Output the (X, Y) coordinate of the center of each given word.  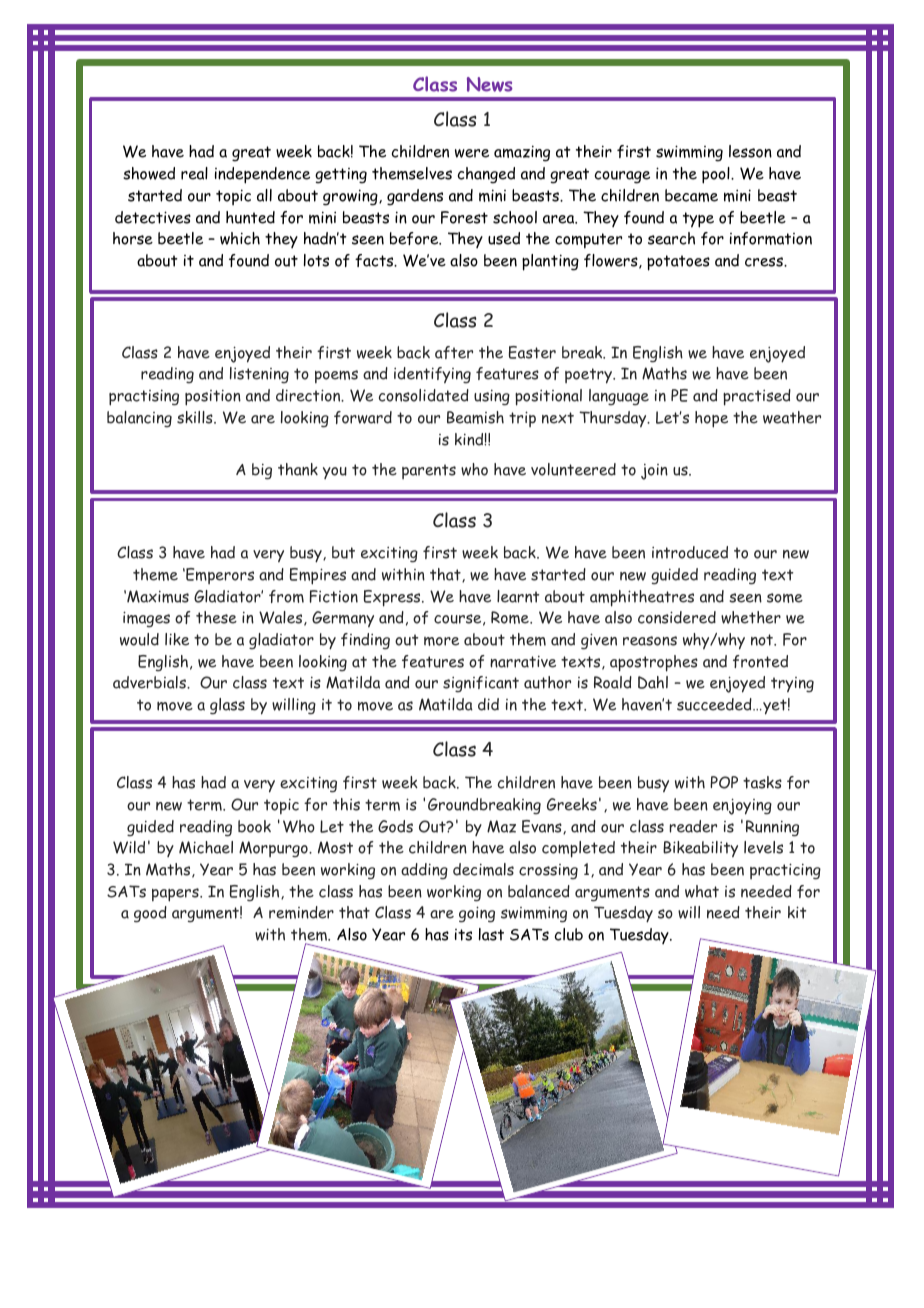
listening (259, 375)
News (490, 84)
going (477, 914)
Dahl (653, 682)
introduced (690, 552)
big (262, 471)
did (488, 704)
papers (176, 895)
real (194, 173)
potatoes (678, 263)
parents (429, 471)
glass (227, 706)
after (454, 352)
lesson (750, 151)
